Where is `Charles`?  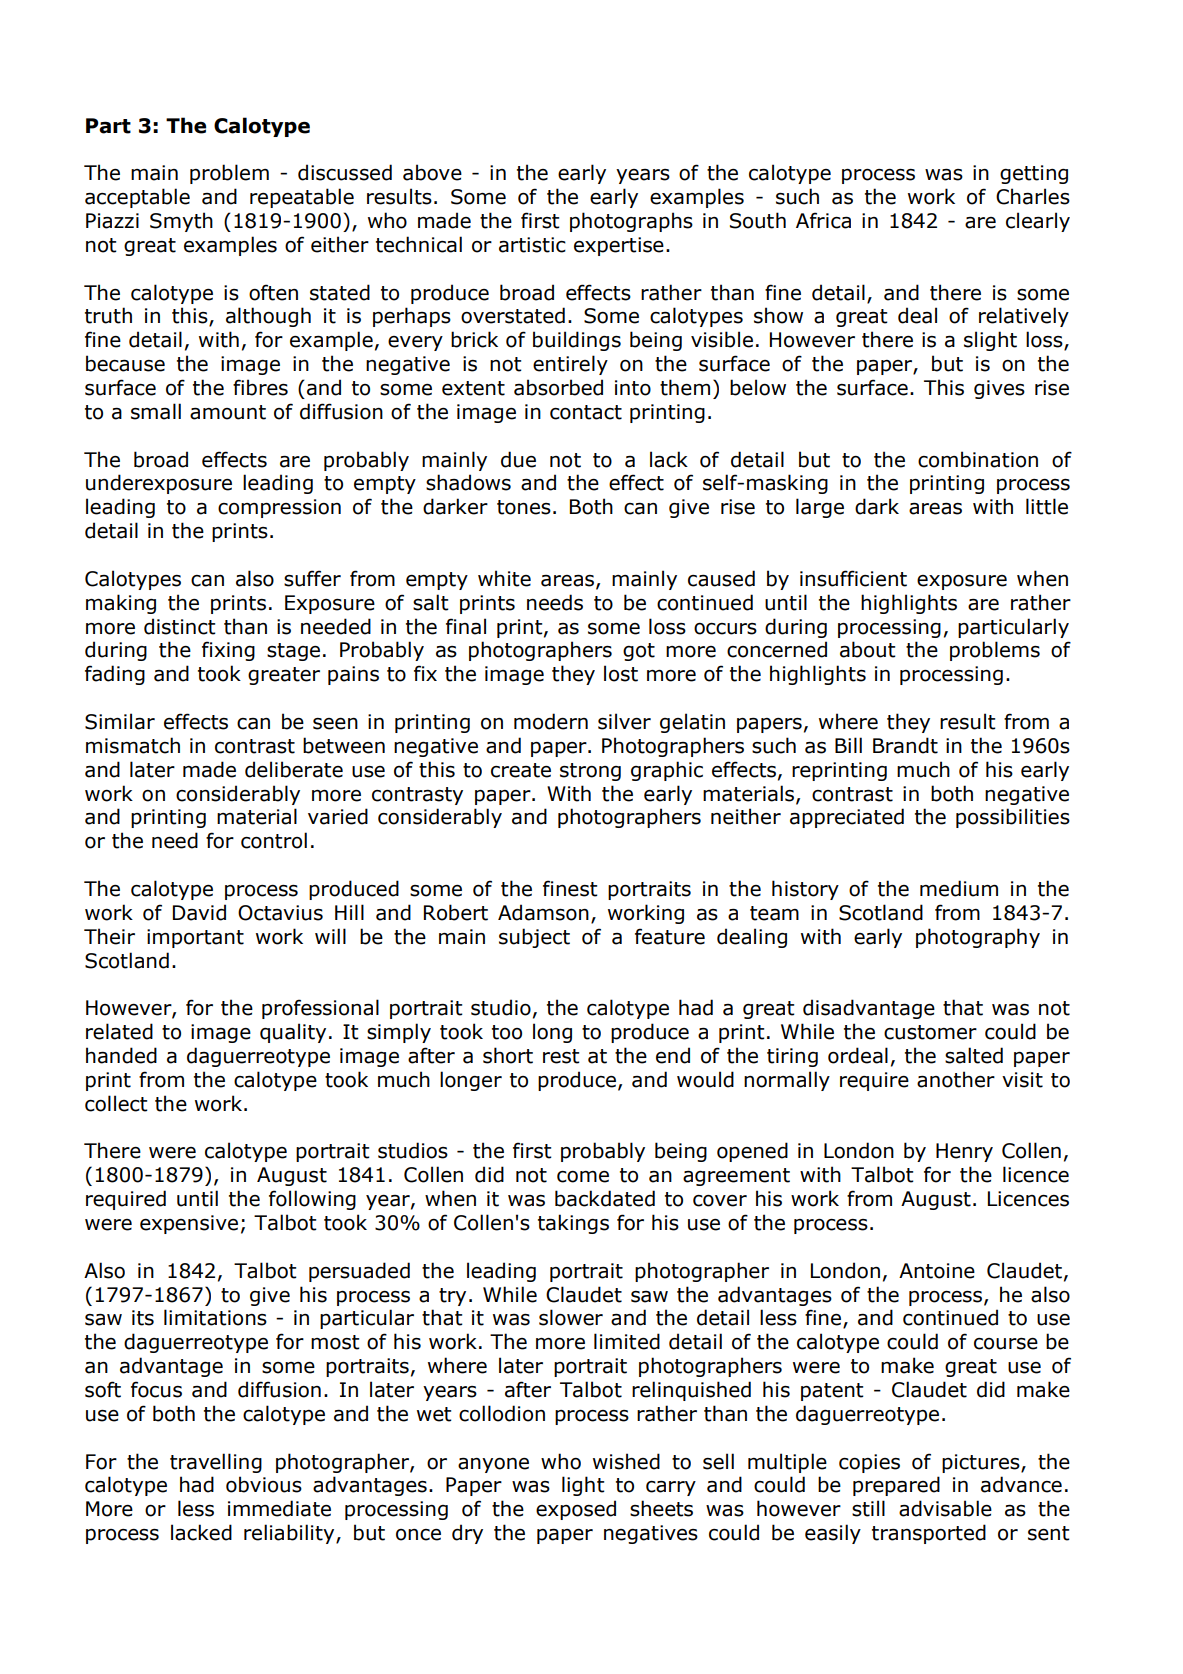 Charles is located at coordinates (1033, 196).
